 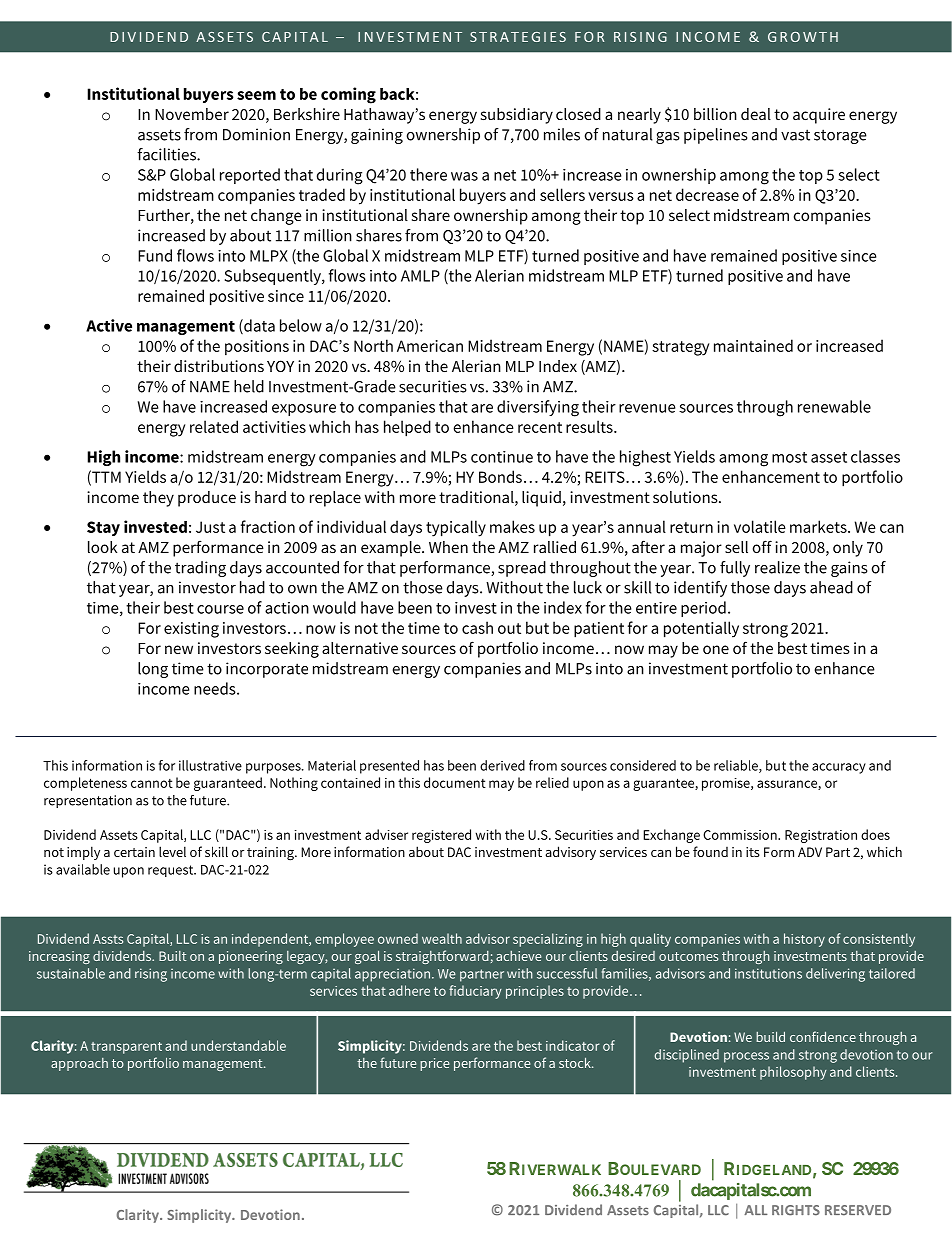 What do you see at coordinates (701, 629) in the document?
I see `potentially` at bounding box center [701, 629].
